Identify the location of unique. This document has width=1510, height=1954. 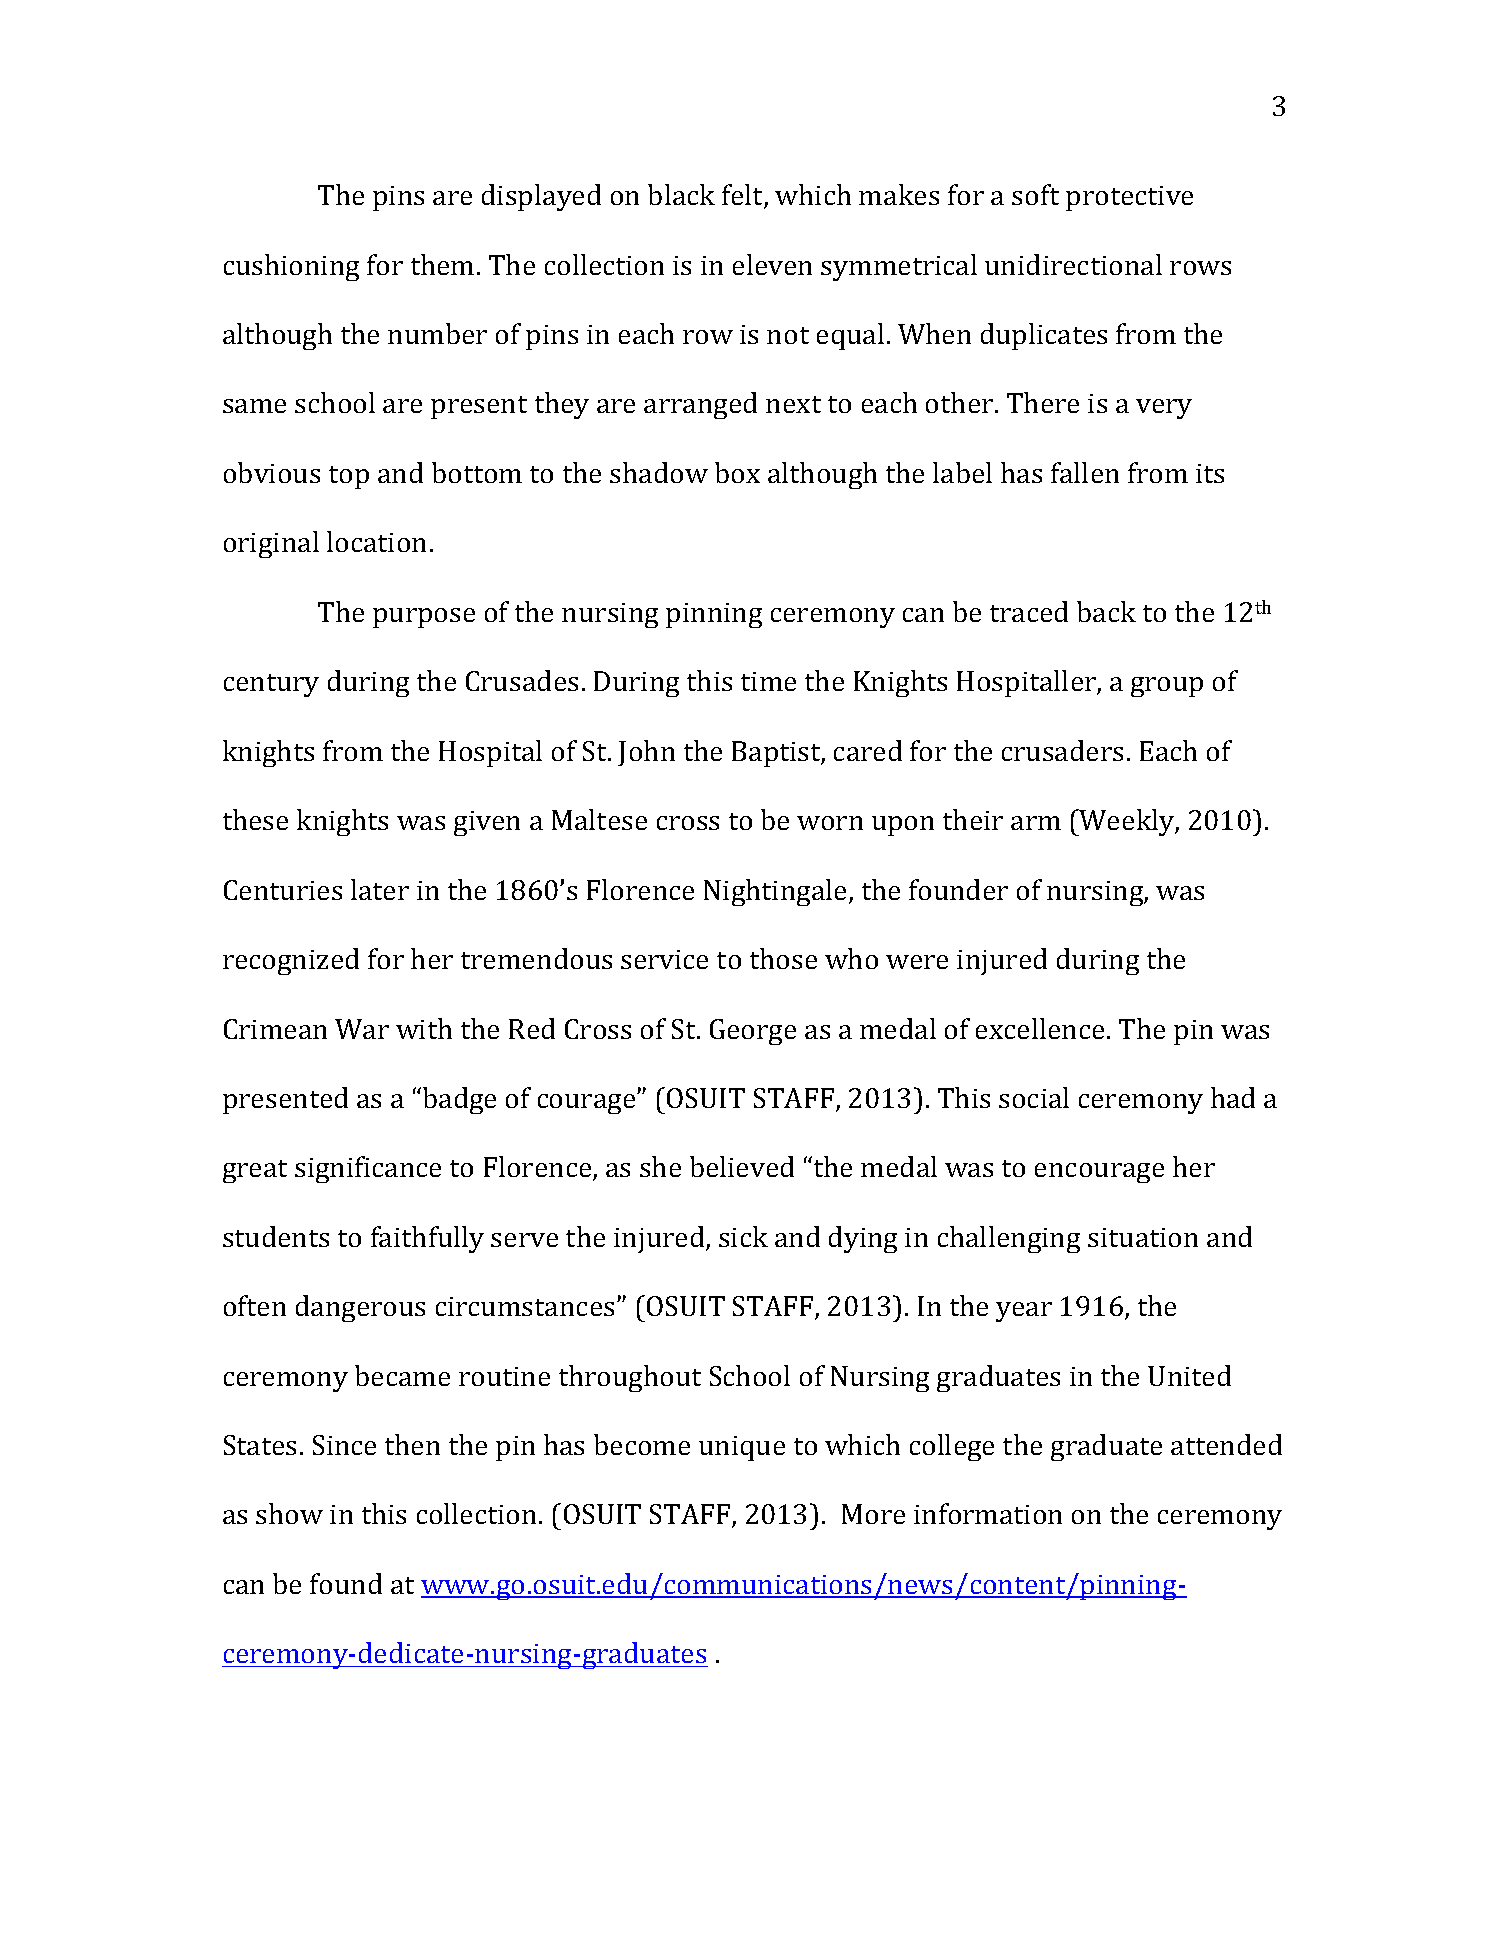
(742, 1448).
